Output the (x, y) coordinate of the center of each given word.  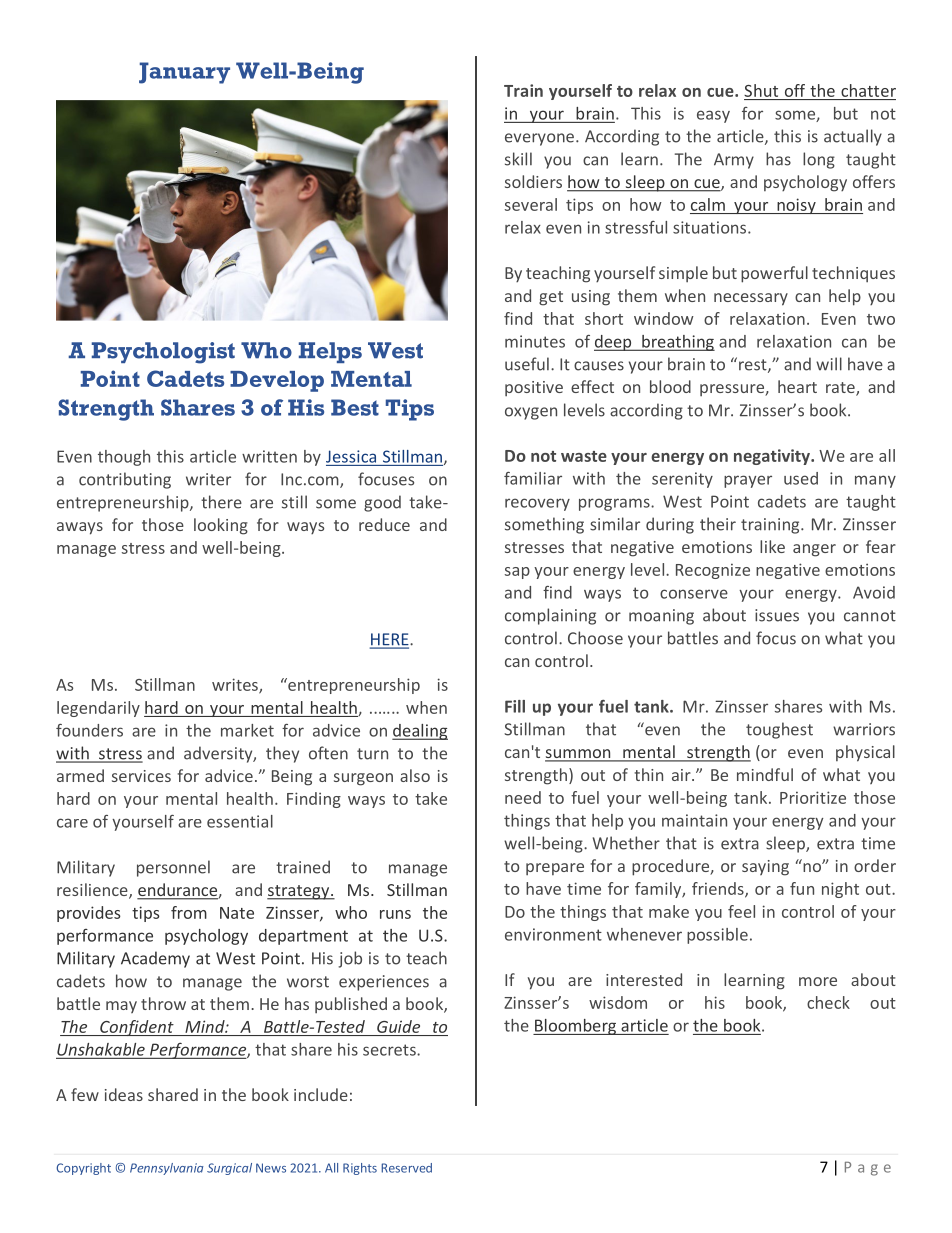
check (828, 1002)
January (184, 73)
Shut (761, 90)
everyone (539, 139)
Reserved (406, 1168)
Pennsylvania (166, 1169)
